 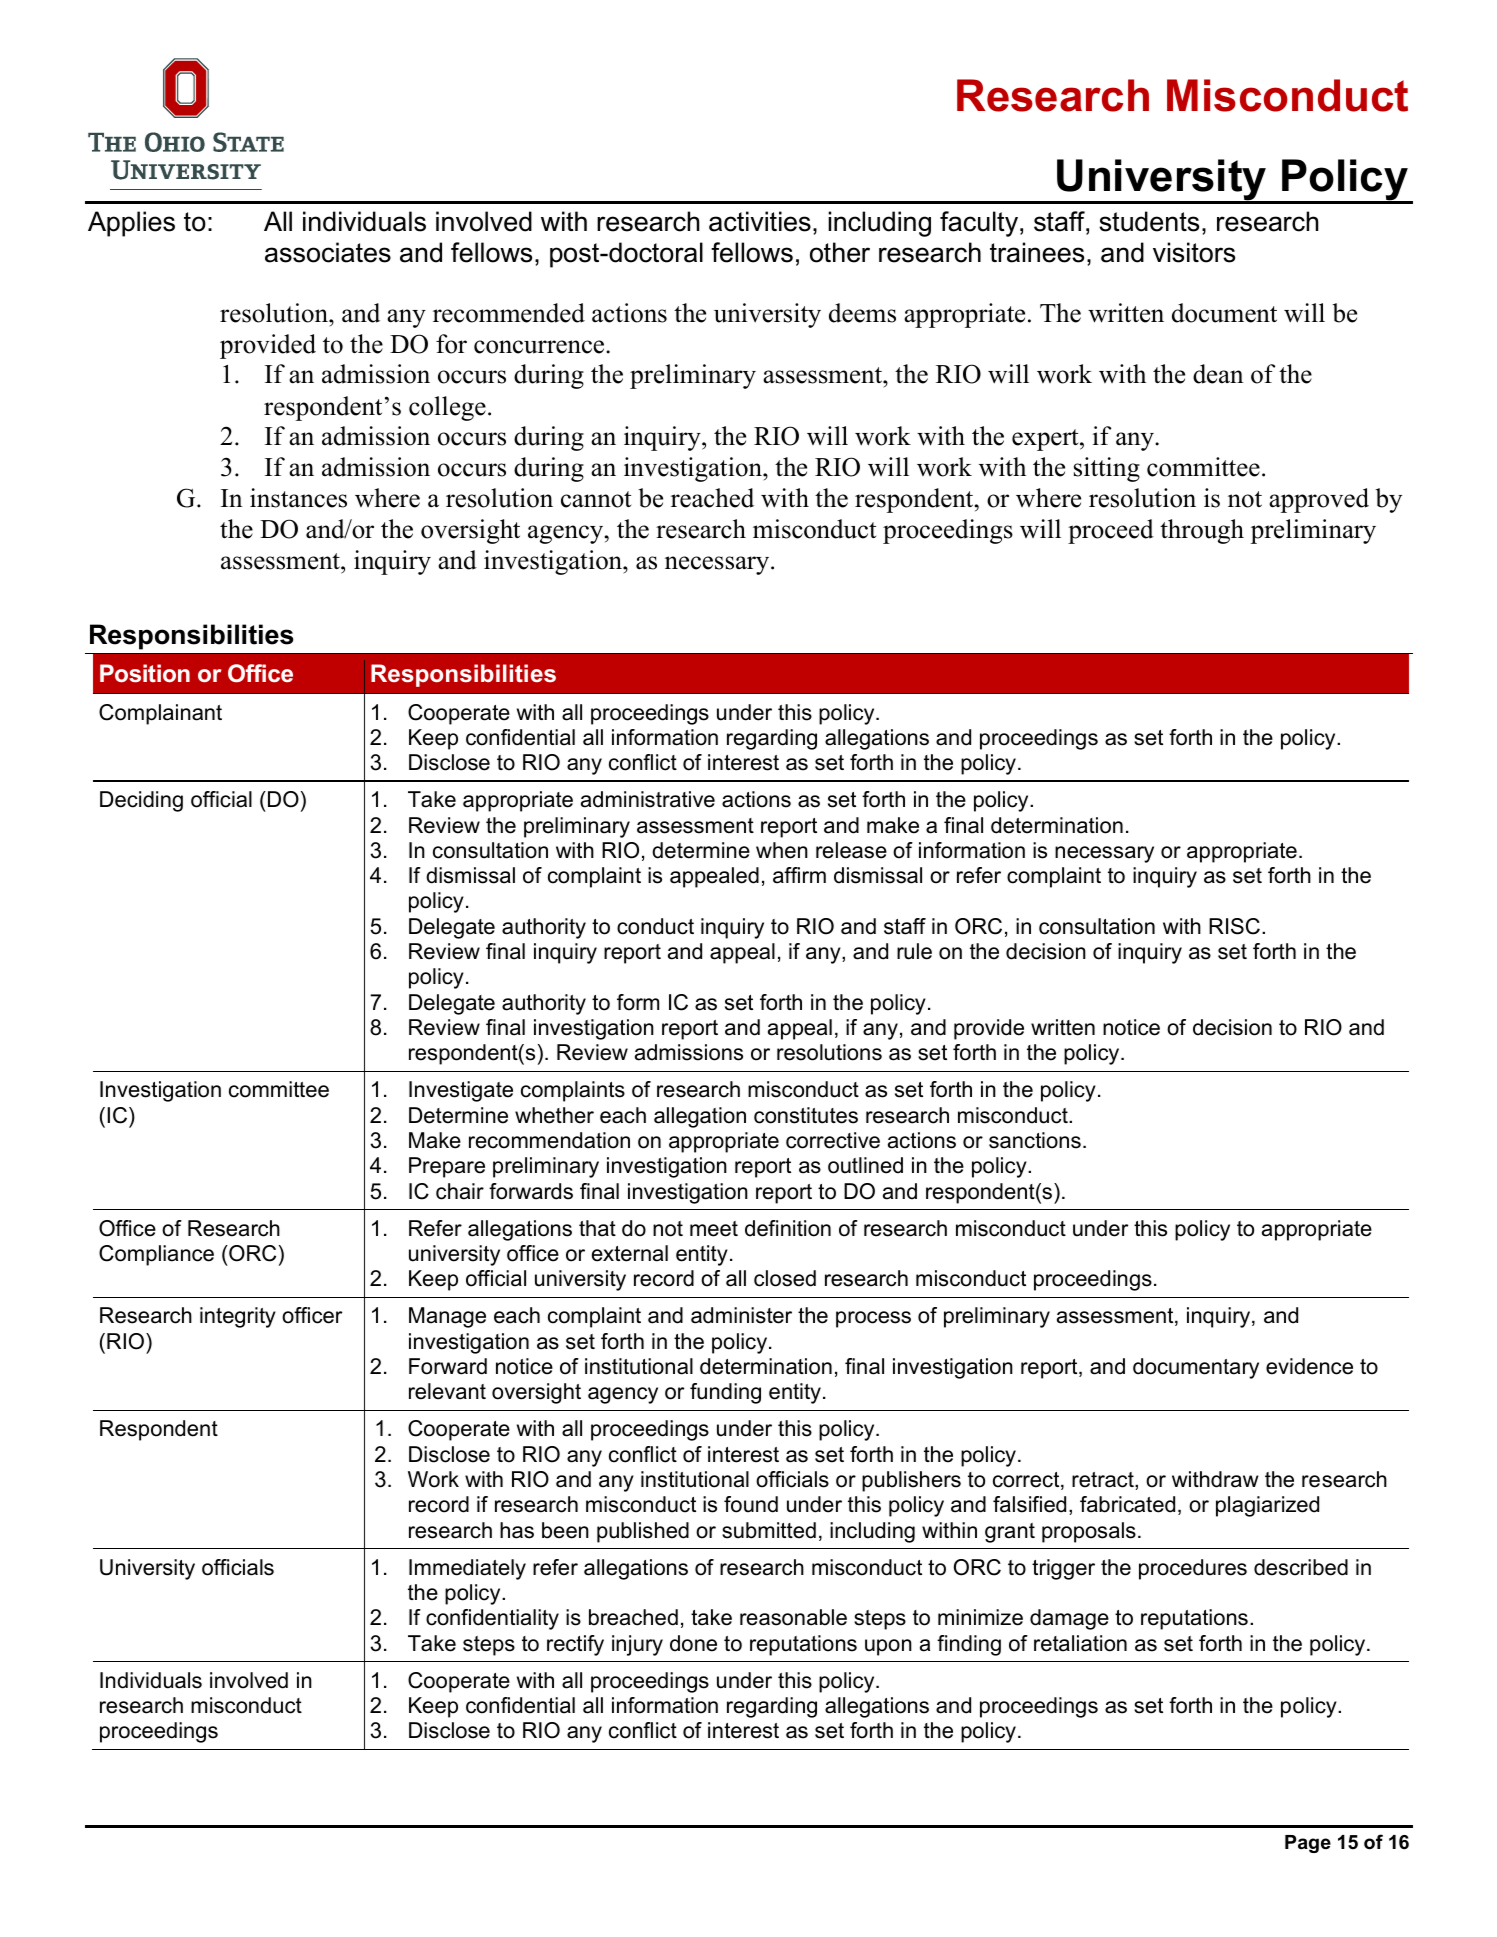 I want to click on activities, so click(x=760, y=221).
